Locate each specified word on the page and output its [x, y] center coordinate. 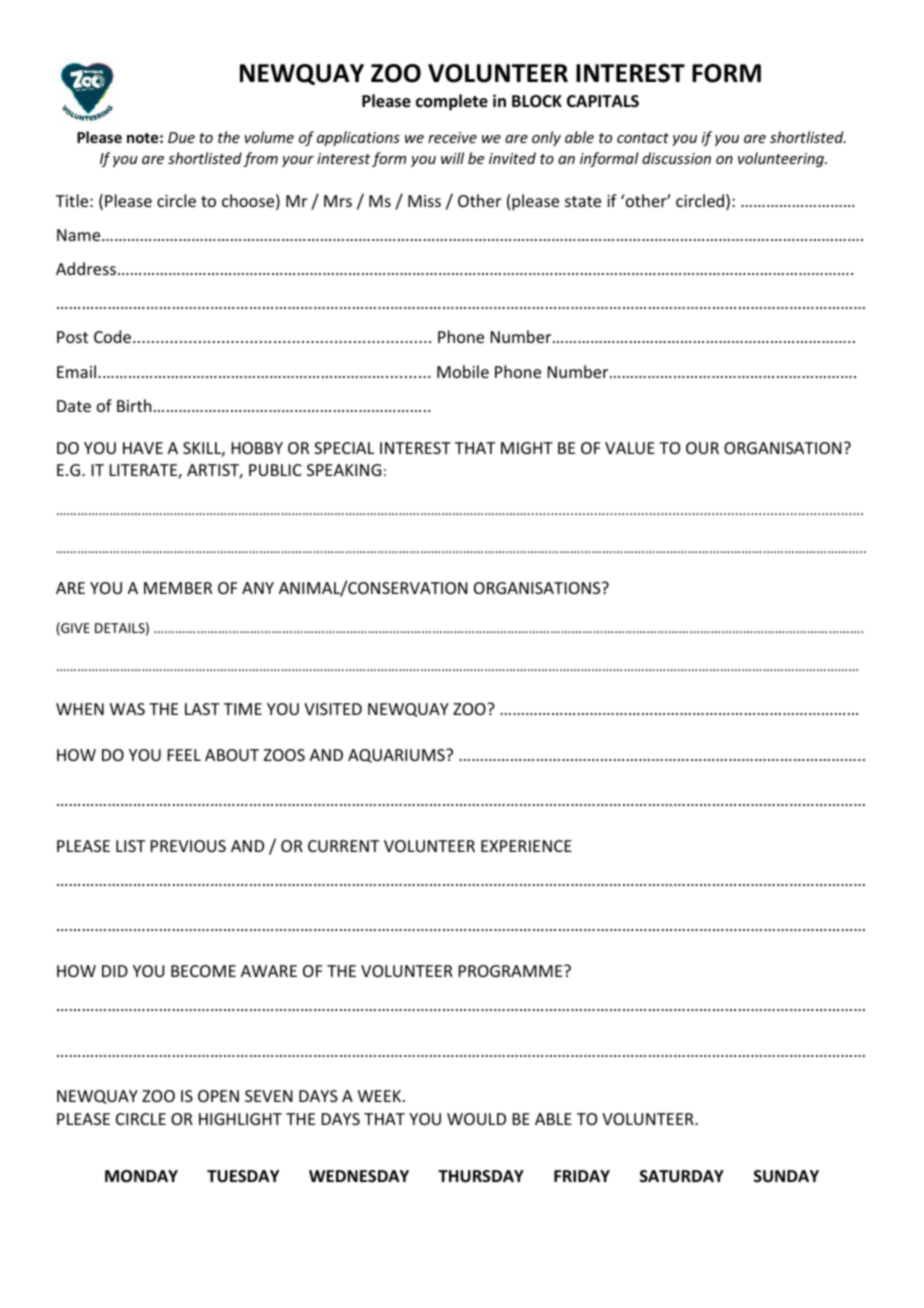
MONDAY [141, 1176]
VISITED [333, 709]
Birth [134, 405]
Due [181, 137]
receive [452, 137]
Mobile [463, 371]
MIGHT [527, 448]
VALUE [630, 448]
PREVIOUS [188, 846]
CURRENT [343, 846]
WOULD [476, 1119]
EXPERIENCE [526, 846]
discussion [676, 158]
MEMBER [178, 588]
